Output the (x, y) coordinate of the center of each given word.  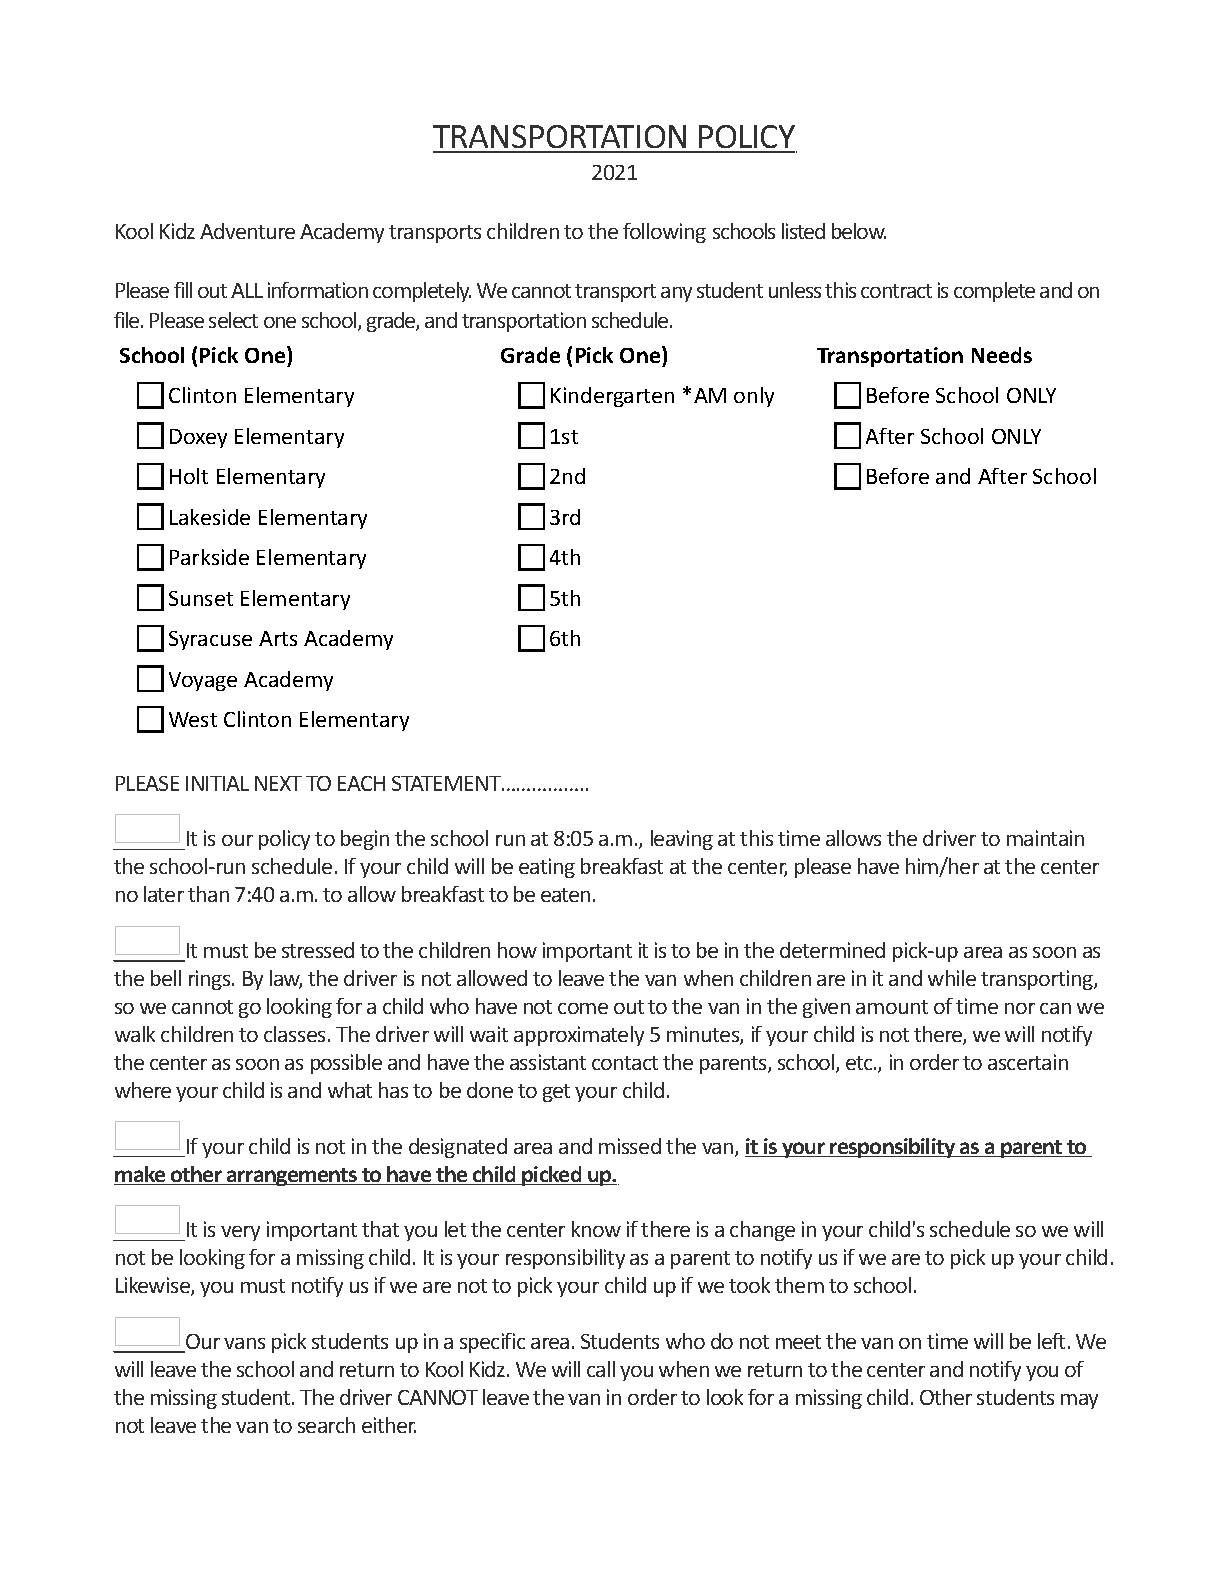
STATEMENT (447, 783)
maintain (1045, 838)
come (583, 1008)
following (664, 233)
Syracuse (210, 640)
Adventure (247, 231)
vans (244, 1343)
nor (1020, 1008)
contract (896, 291)
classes (294, 1034)
